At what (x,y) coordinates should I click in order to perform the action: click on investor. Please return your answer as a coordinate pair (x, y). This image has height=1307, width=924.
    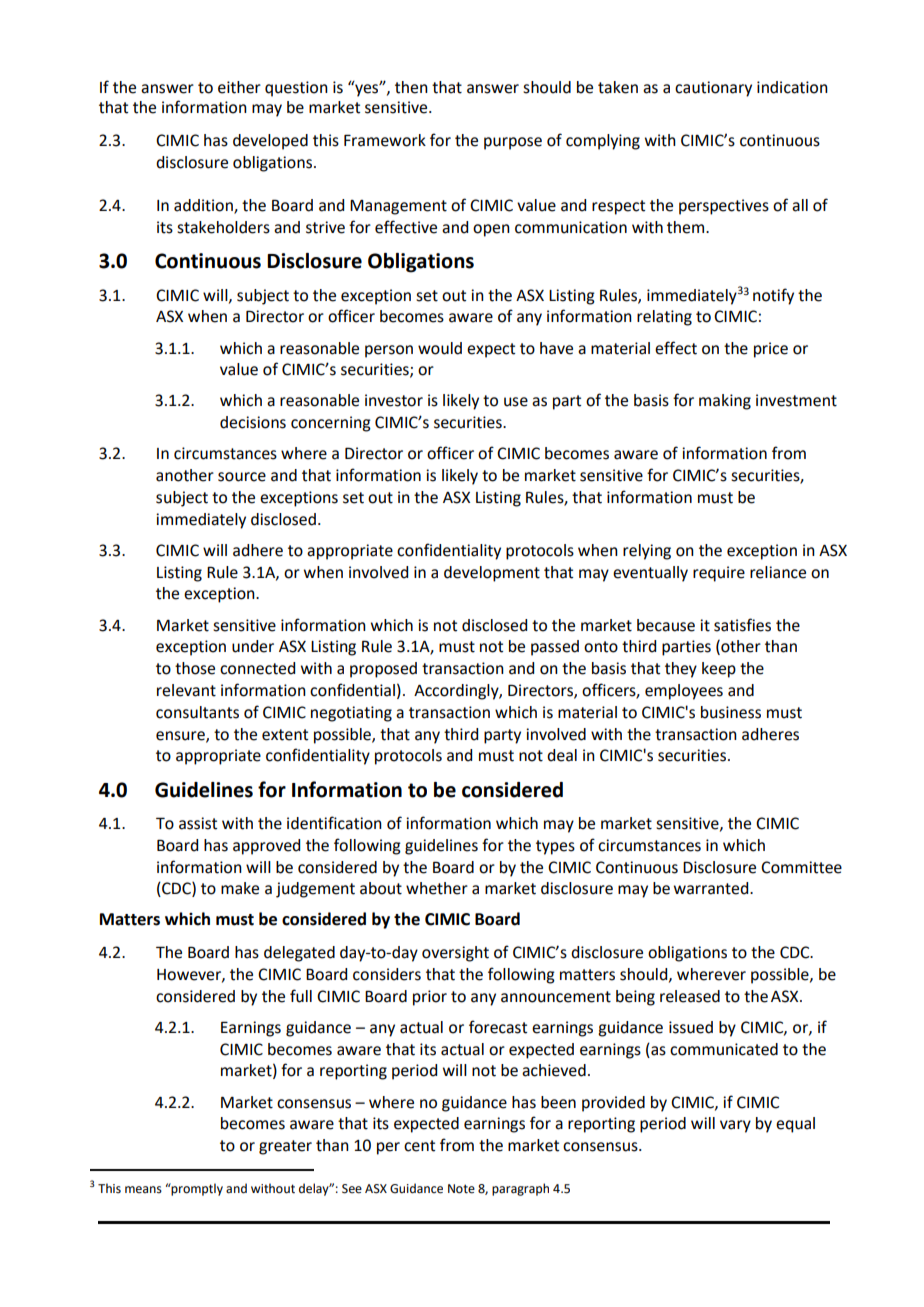
    Looking at the image, I should click on (394, 400).
